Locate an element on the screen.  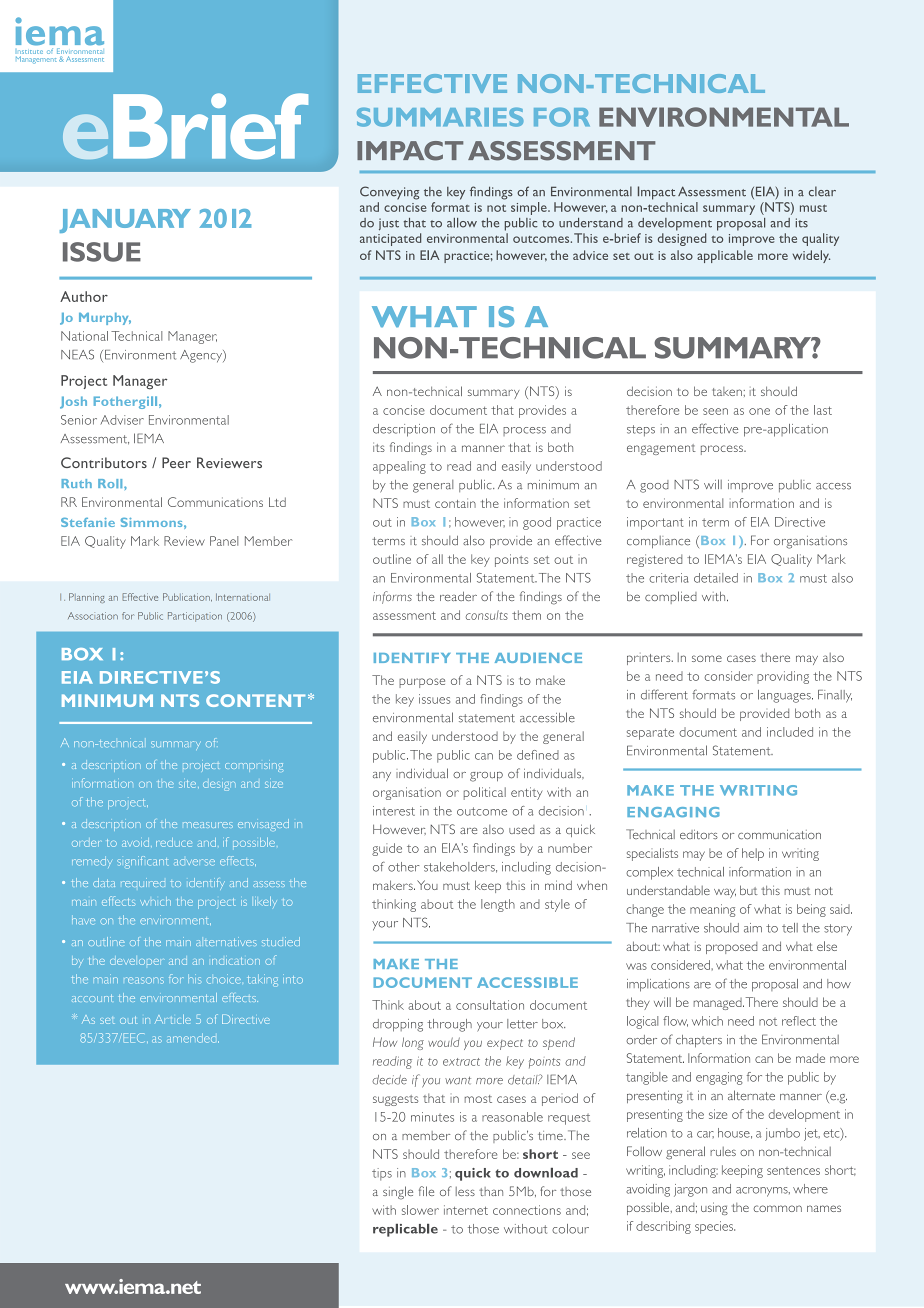
tips is located at coordinates (382, 1174).
